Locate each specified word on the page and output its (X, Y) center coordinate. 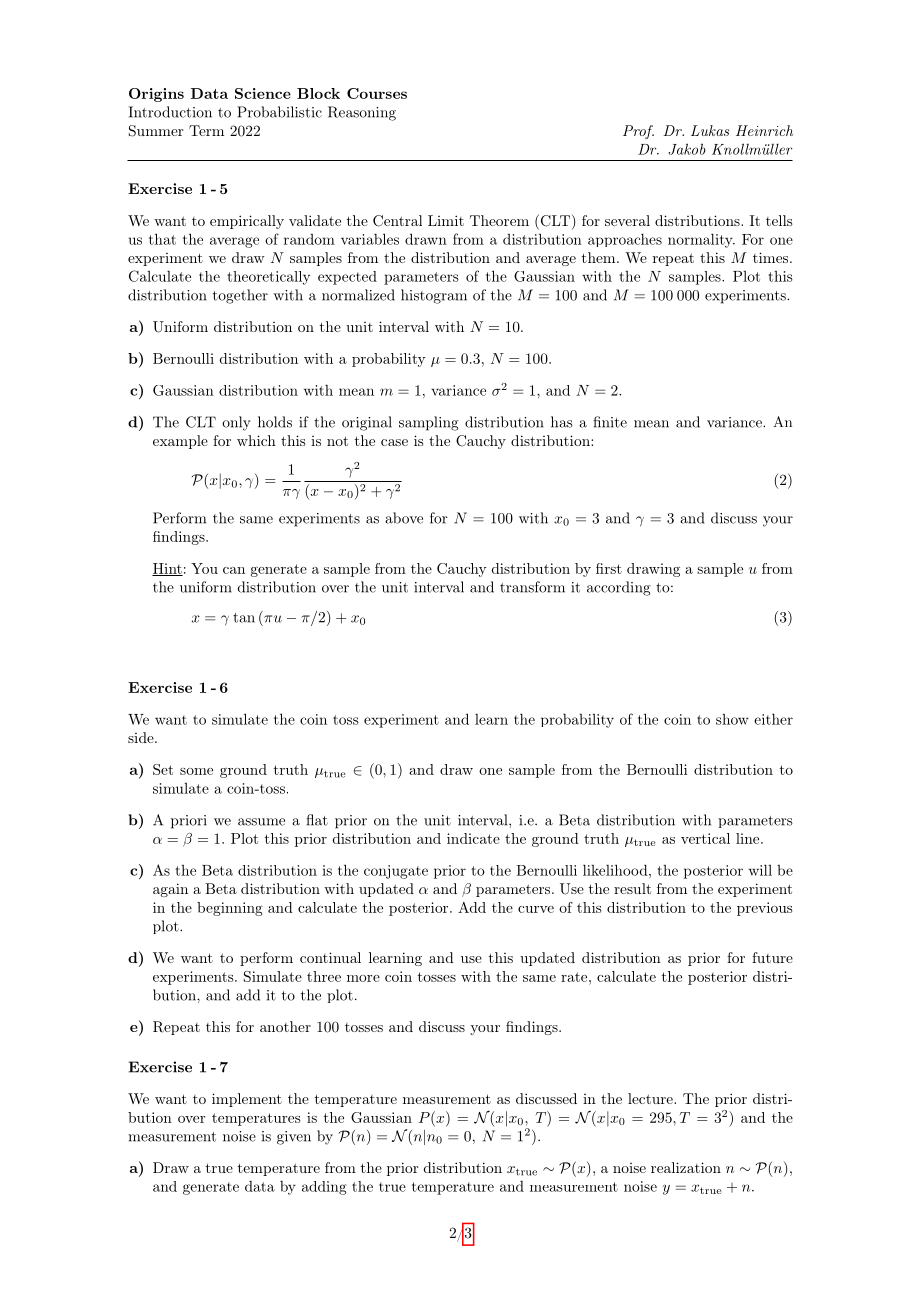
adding (324, 1188)
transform (532, 587)
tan (244, 618)
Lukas (710, 130)
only (236, 423)
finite (610, 422)
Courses (377, 93)
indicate (473, 838)
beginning (230, 909)
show (732, 719)
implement (247, 1100)
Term (206, 130)
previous (764, 909)
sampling (429, 423)
